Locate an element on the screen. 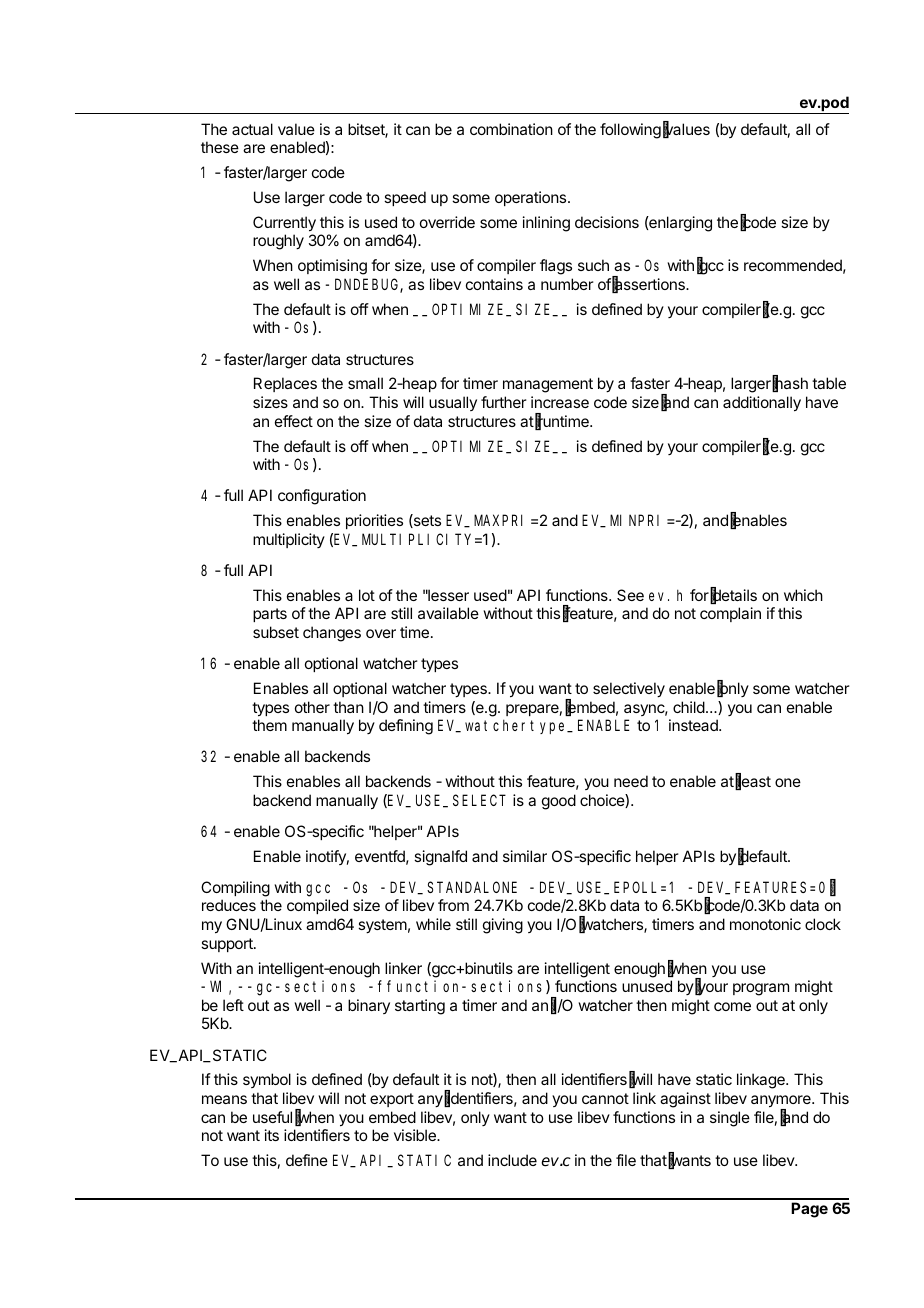 Image resolution: width=924 pixels, height=1308 pixels. compiled is located at coordinates (317, 906).
